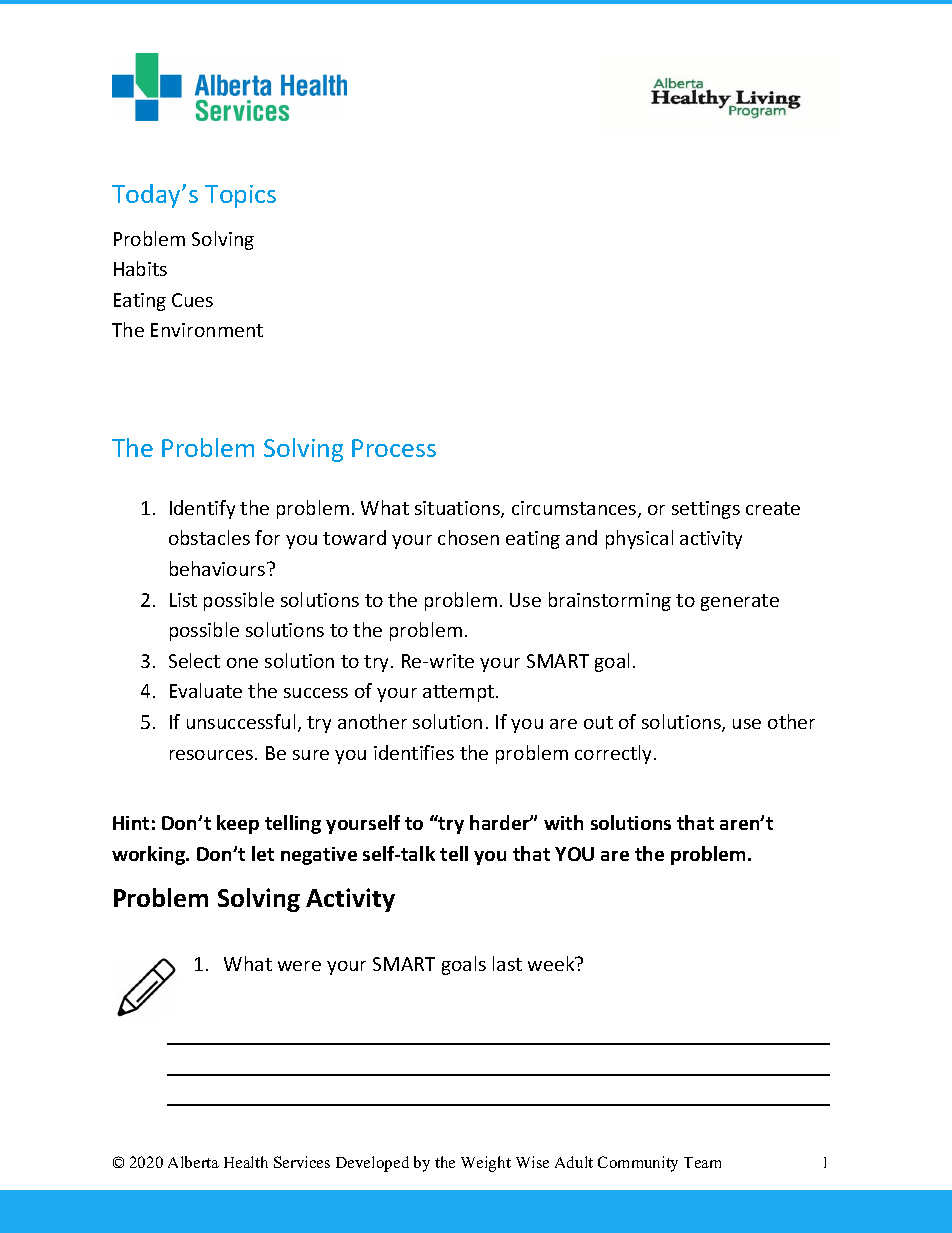 The width and height of the page is (952, 1233). I want to click on Alberta, so click(193, 1162).
